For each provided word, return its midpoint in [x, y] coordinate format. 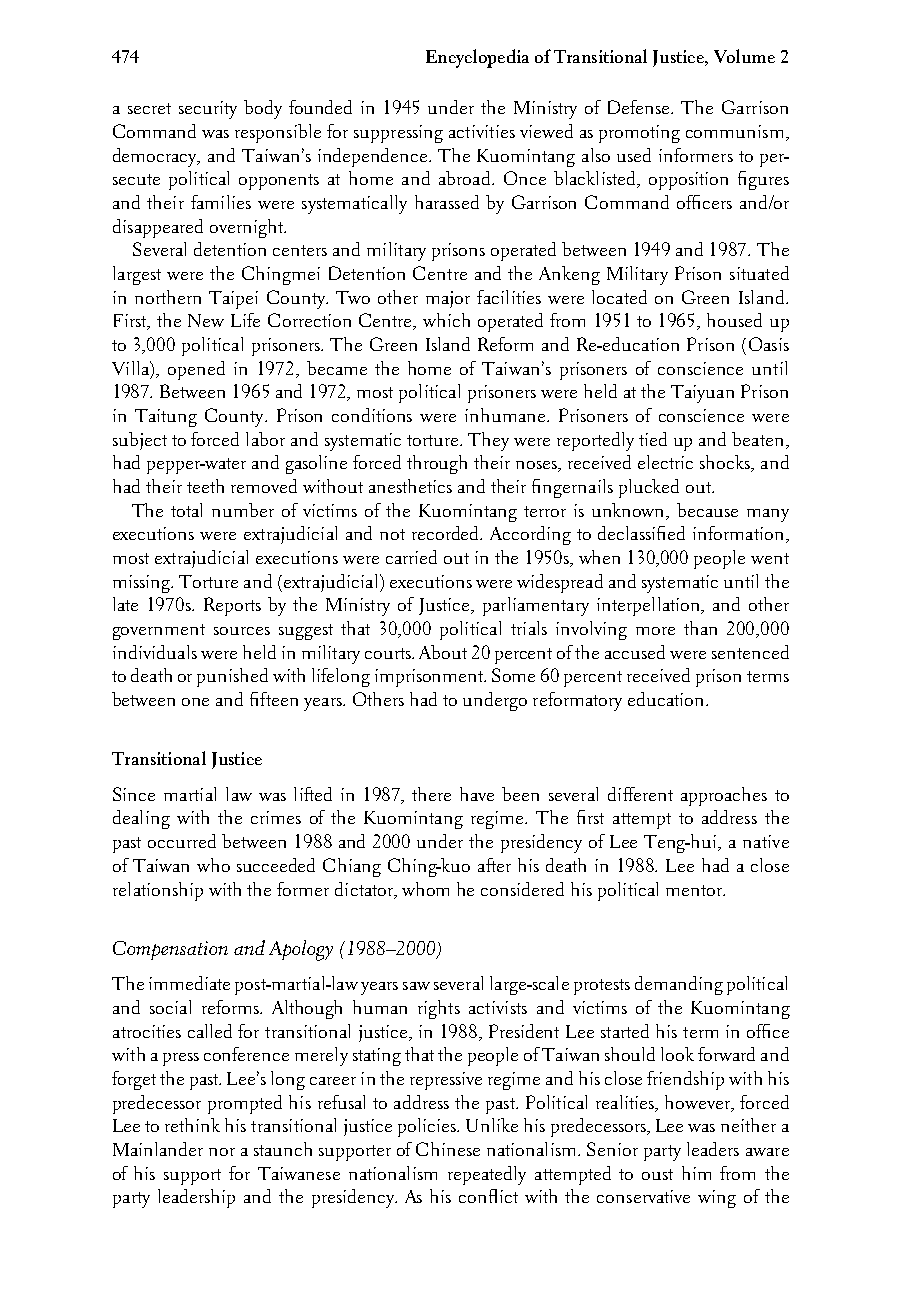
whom [425, 889]
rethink [192, 1125]
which [446, 320]
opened [196, 370]
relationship [158, 891]
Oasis [769, 344]
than [700, 628]
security [208, 110]
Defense [640, 107]
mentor [695, 890]
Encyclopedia [477, 58]
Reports [232, 606]
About [443, 652]
